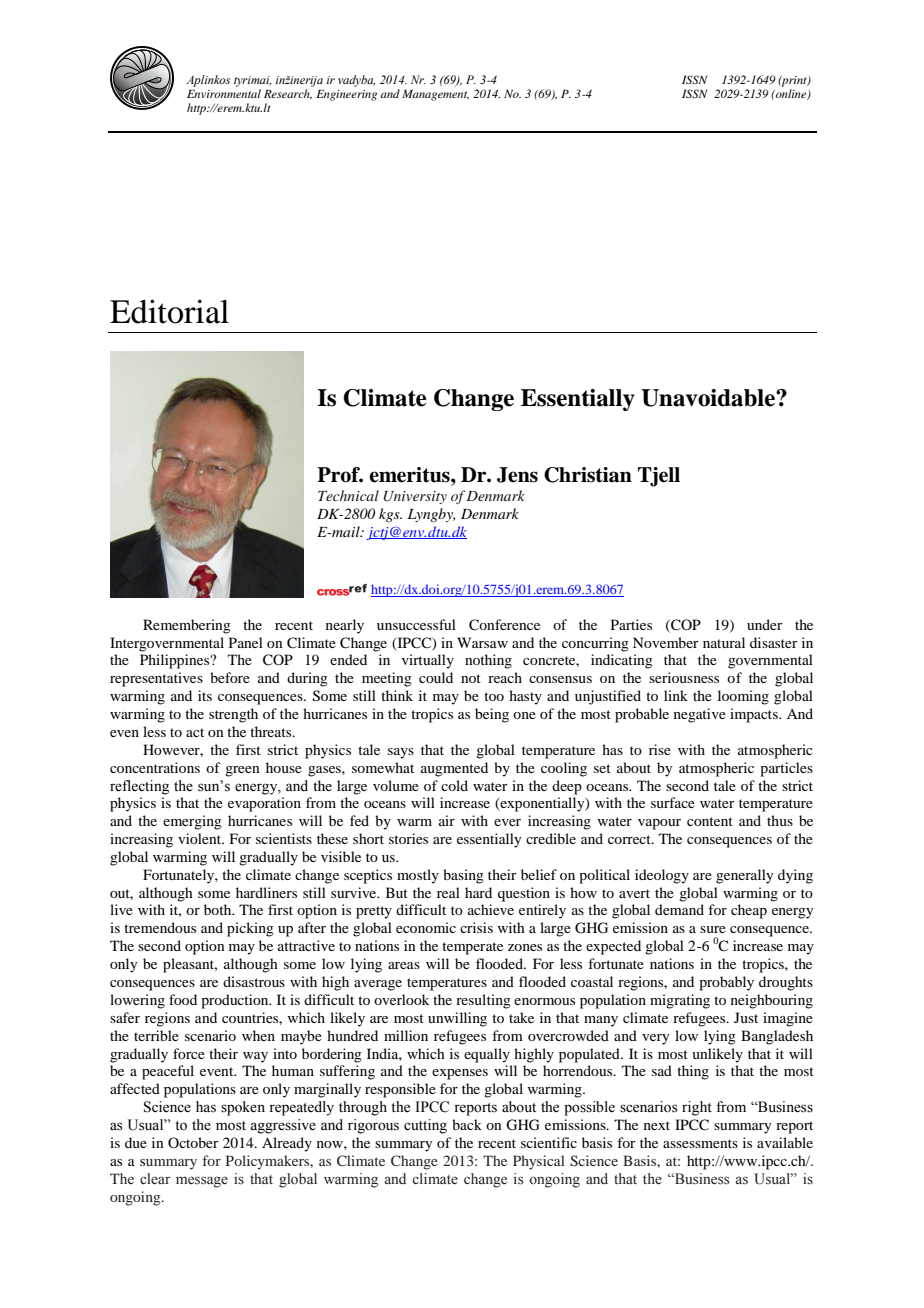 The width and height of the screenshot is (924, 1308). I want to click on Management, so click(435, 95).
